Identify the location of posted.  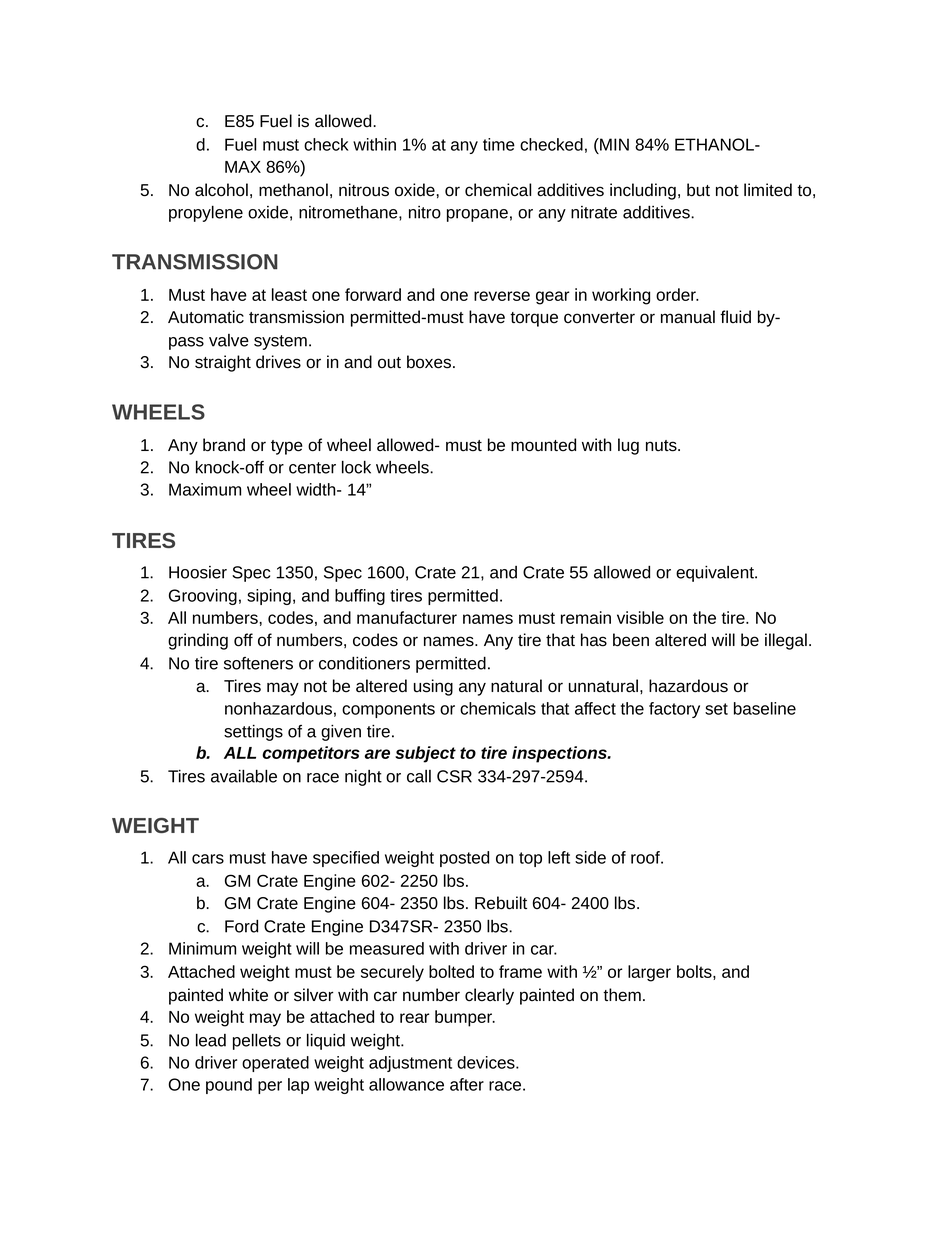
(464, 859).
